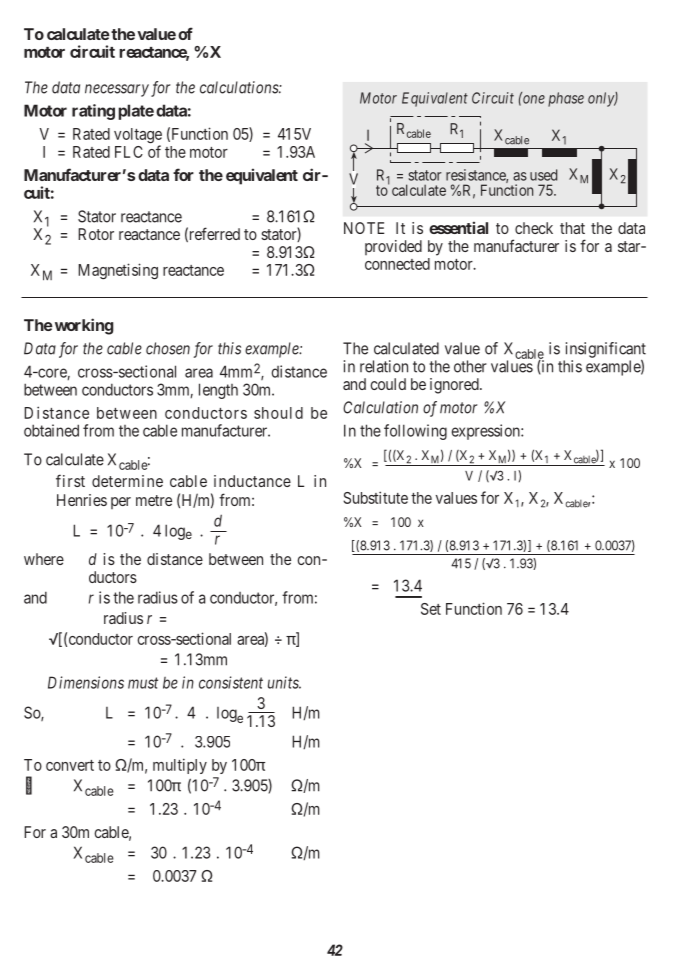 This screenshot has width=691, height=970. I want to click on voltage, so click(138, 137).
